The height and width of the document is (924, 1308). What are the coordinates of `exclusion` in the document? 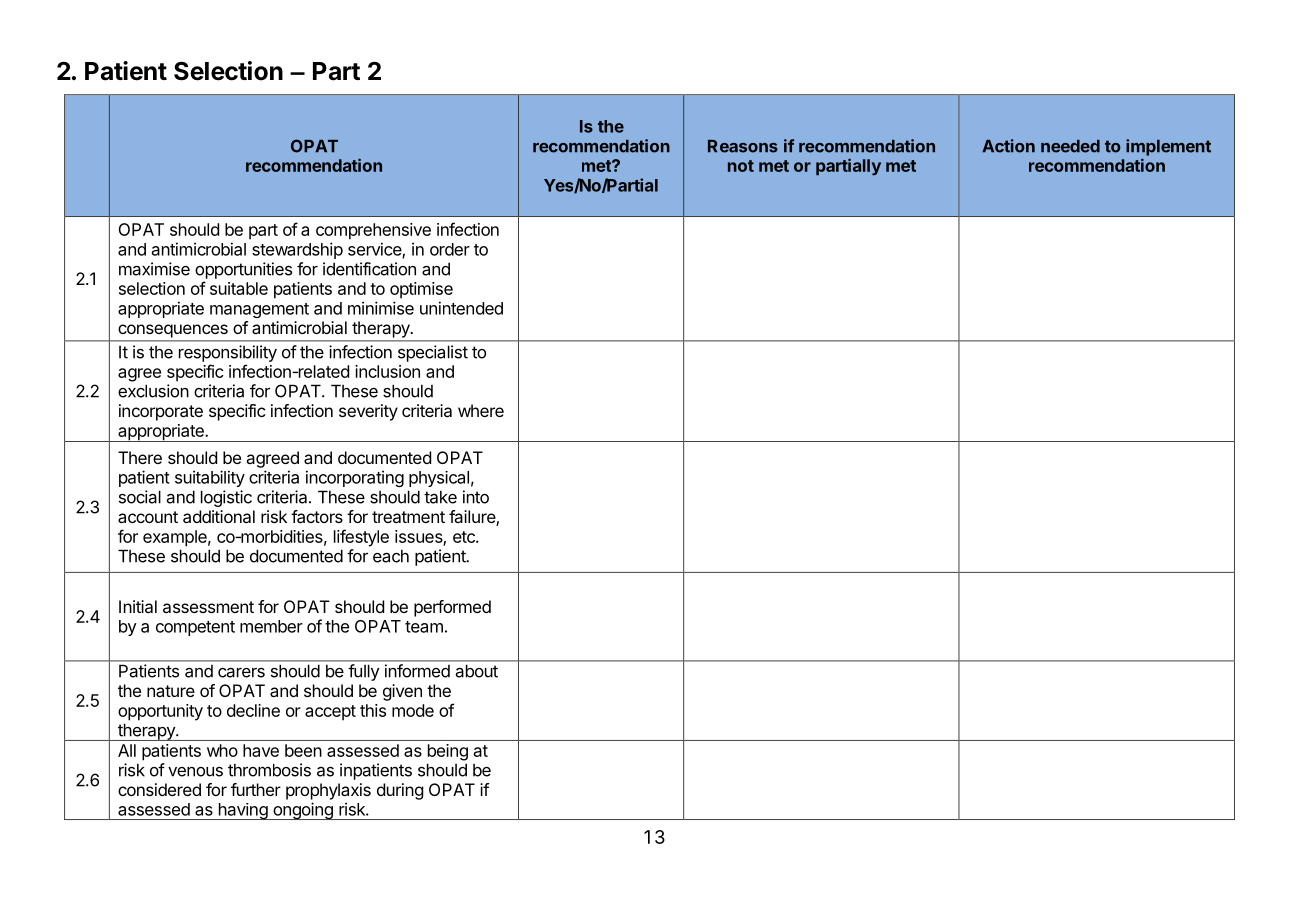 It's located at (153, 391).
